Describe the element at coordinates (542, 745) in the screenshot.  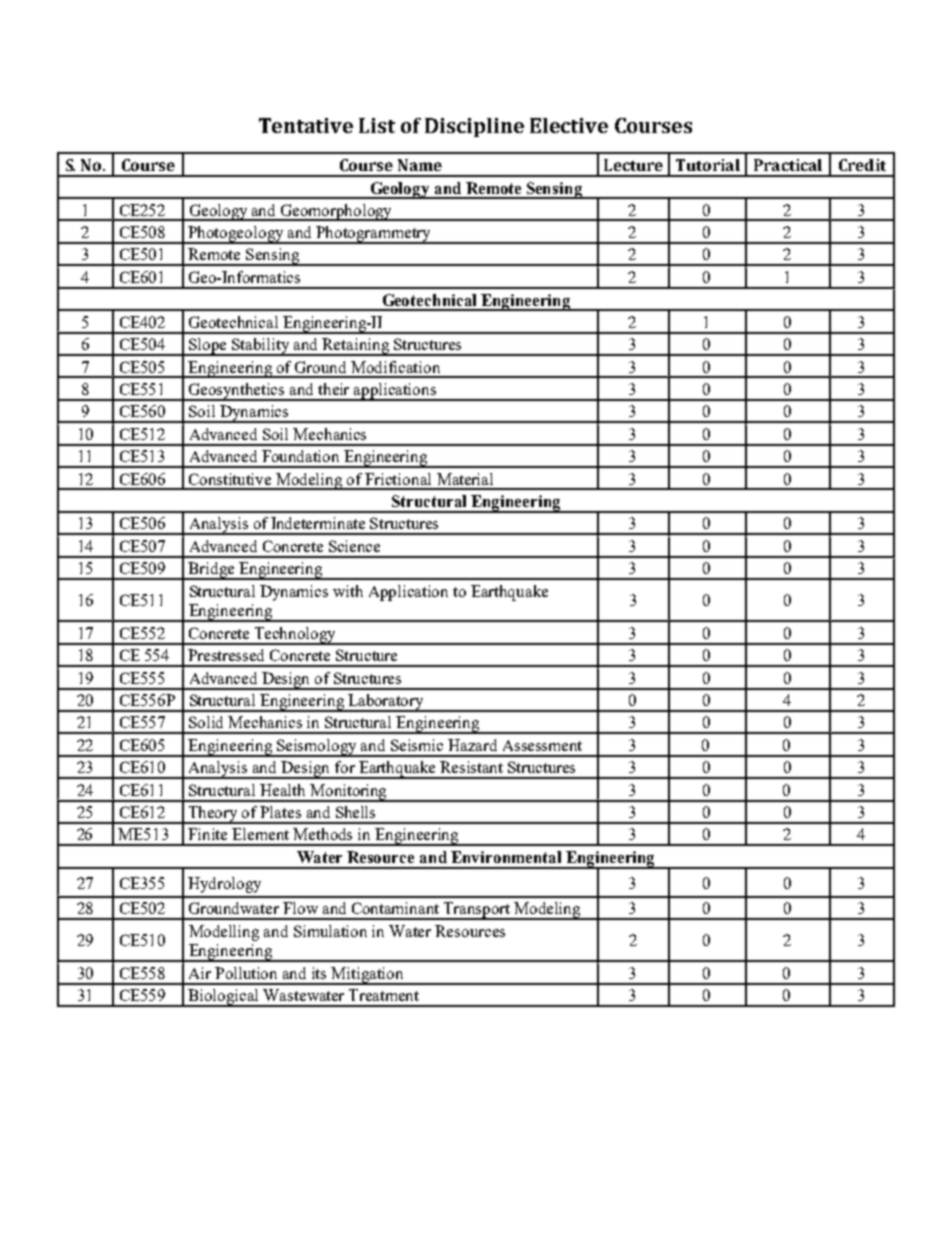
I see `Assessment` at that location.
